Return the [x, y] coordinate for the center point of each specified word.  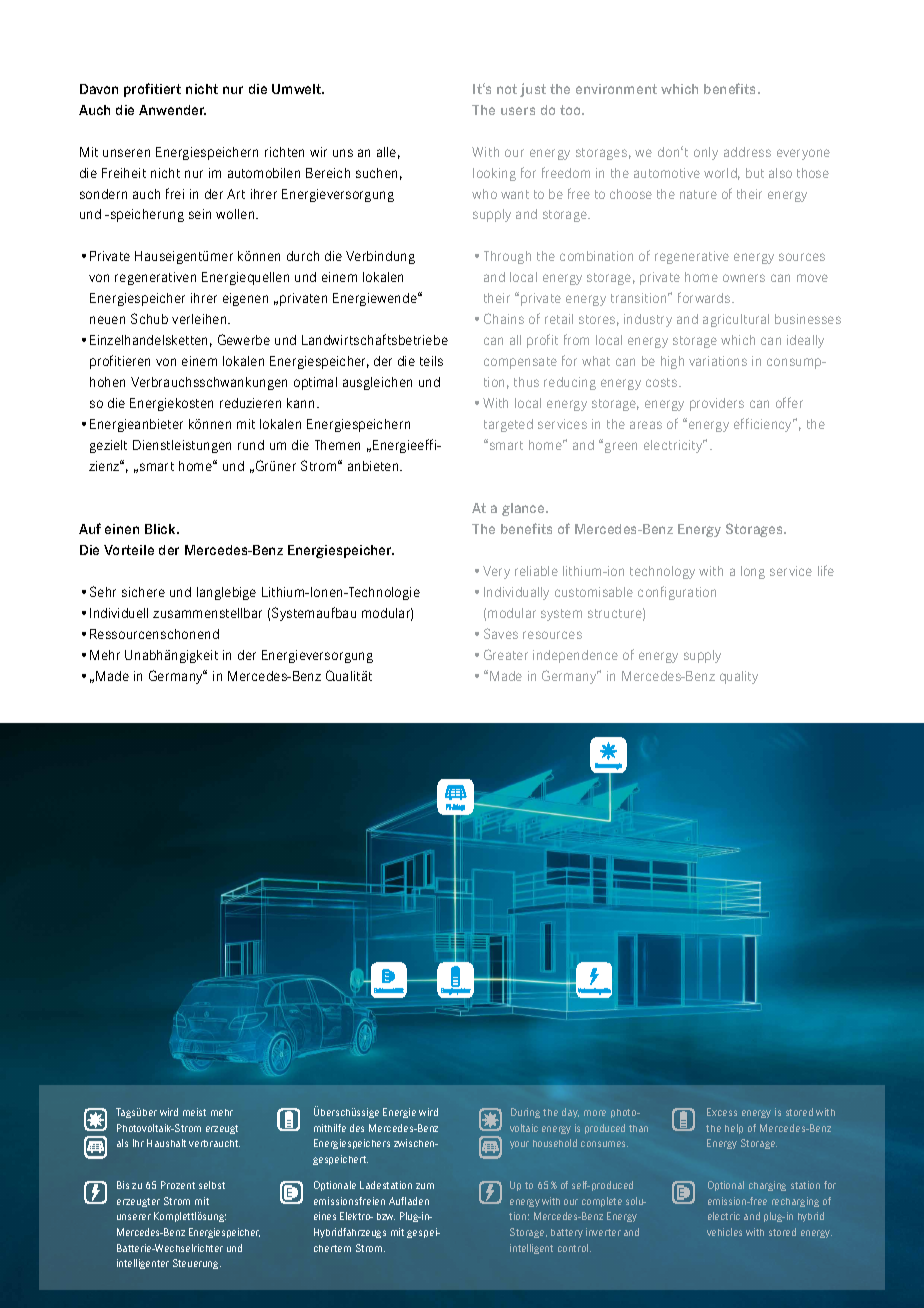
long [753, 572]
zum [425, 1186]
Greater [506, 654]
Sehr [103, 591]
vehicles [724, 1232]
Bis [123, 1185]
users [518, 111]
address [747, 152]
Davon [99, 89]
